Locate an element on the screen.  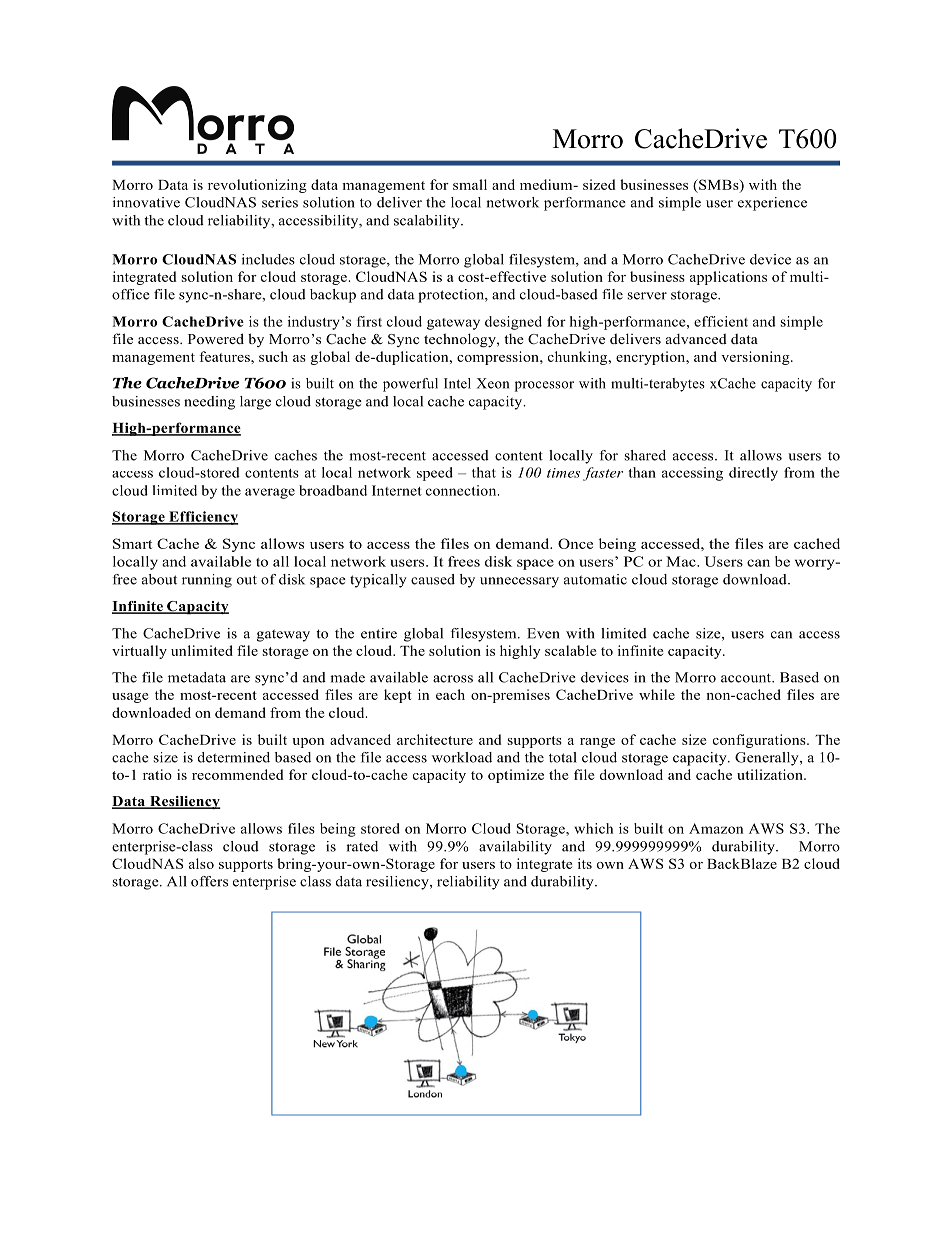
experience is located at coordinates (772, 204).
